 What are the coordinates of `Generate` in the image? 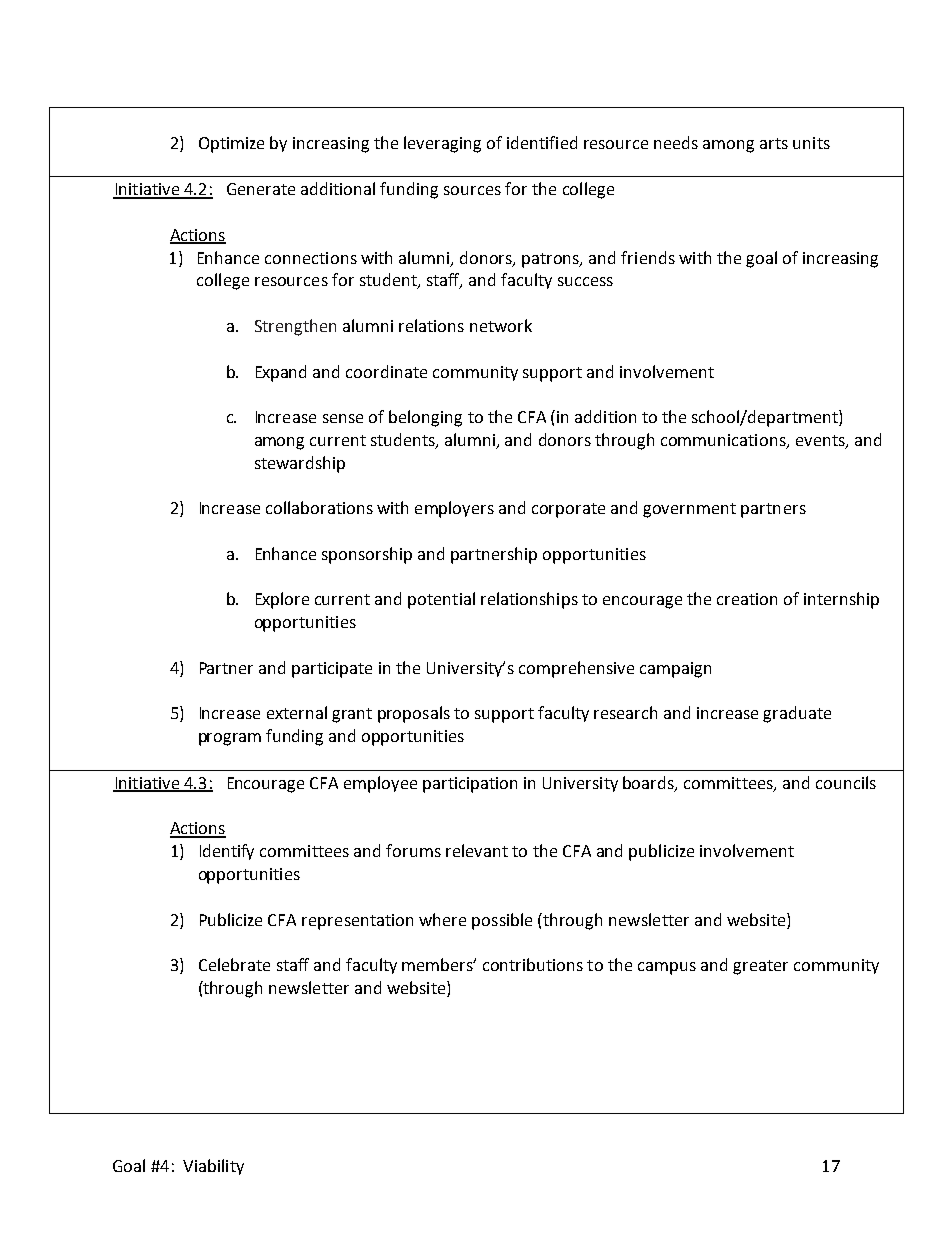 It's located at (261, 189).
